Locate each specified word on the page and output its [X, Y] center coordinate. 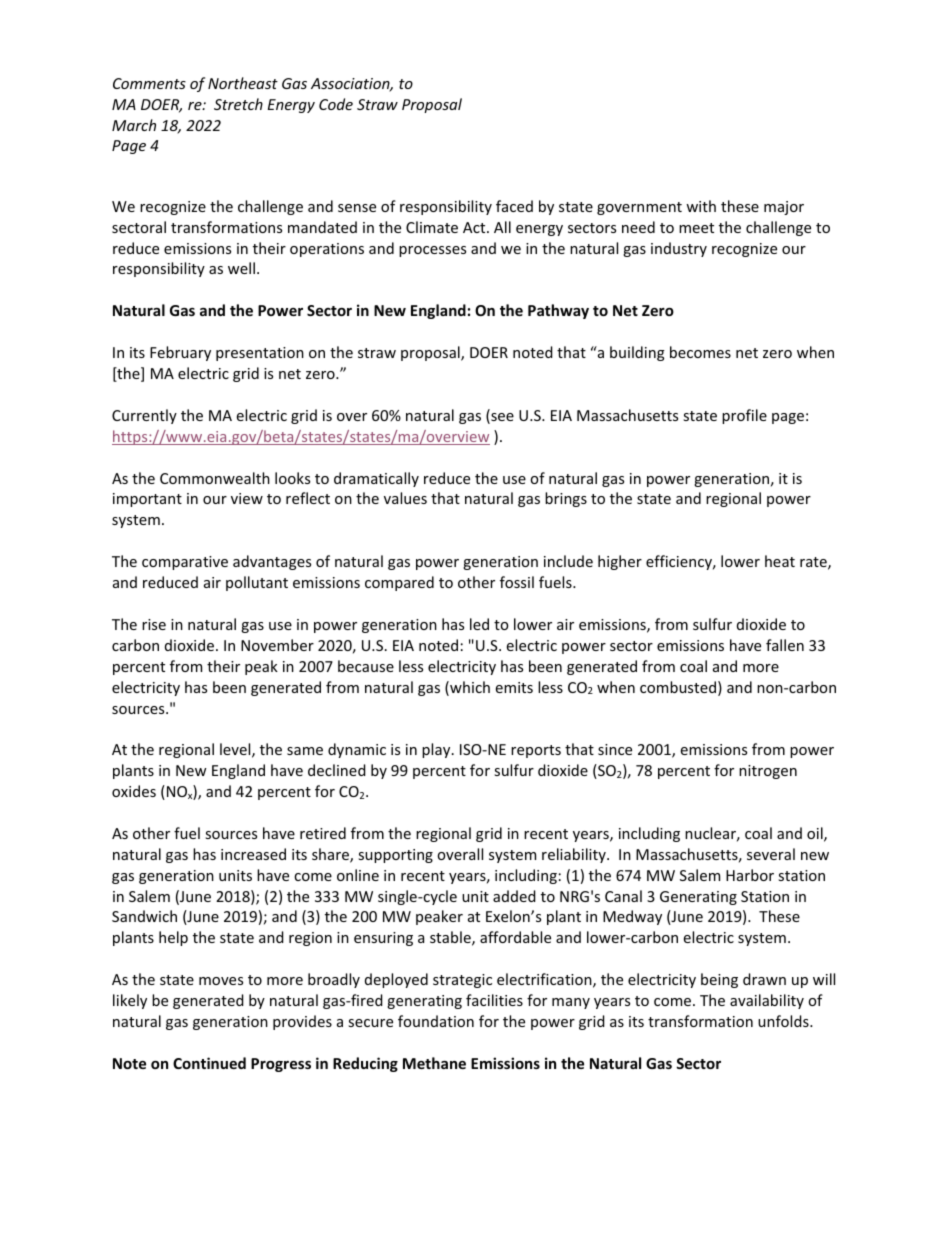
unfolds [784, 1021]
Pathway [558, 311]
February [180, 353]
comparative [185, 563]
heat [780, 561]
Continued [209, 1063]
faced [514, 206]
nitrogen [768, 772]
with [701, 206]
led [479, 624]
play [437, 750]
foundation [436, 1021]
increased [253, 854]
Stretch [238, 104]
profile [744, 416]
